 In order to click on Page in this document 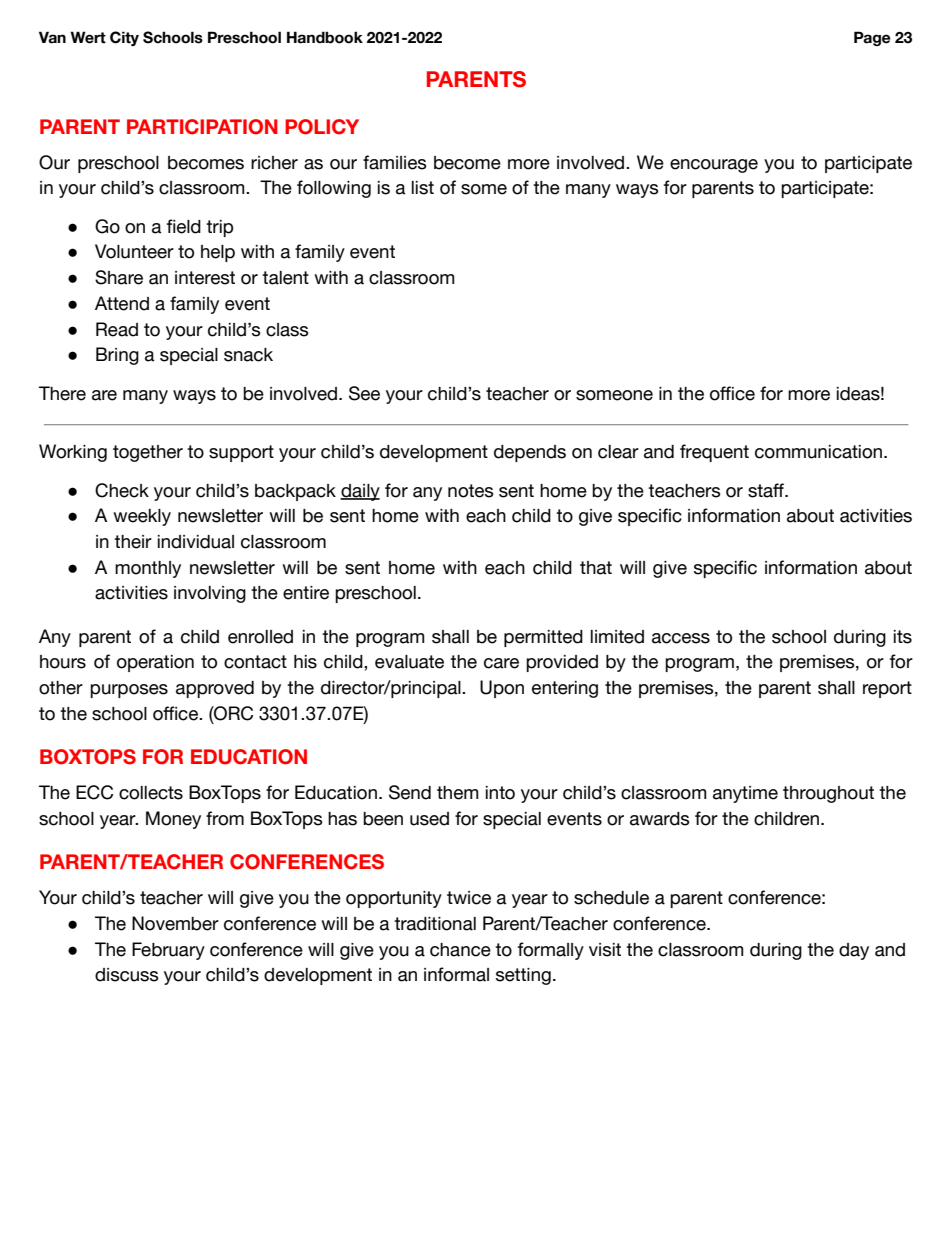, I will do `click(872, 38)`.
